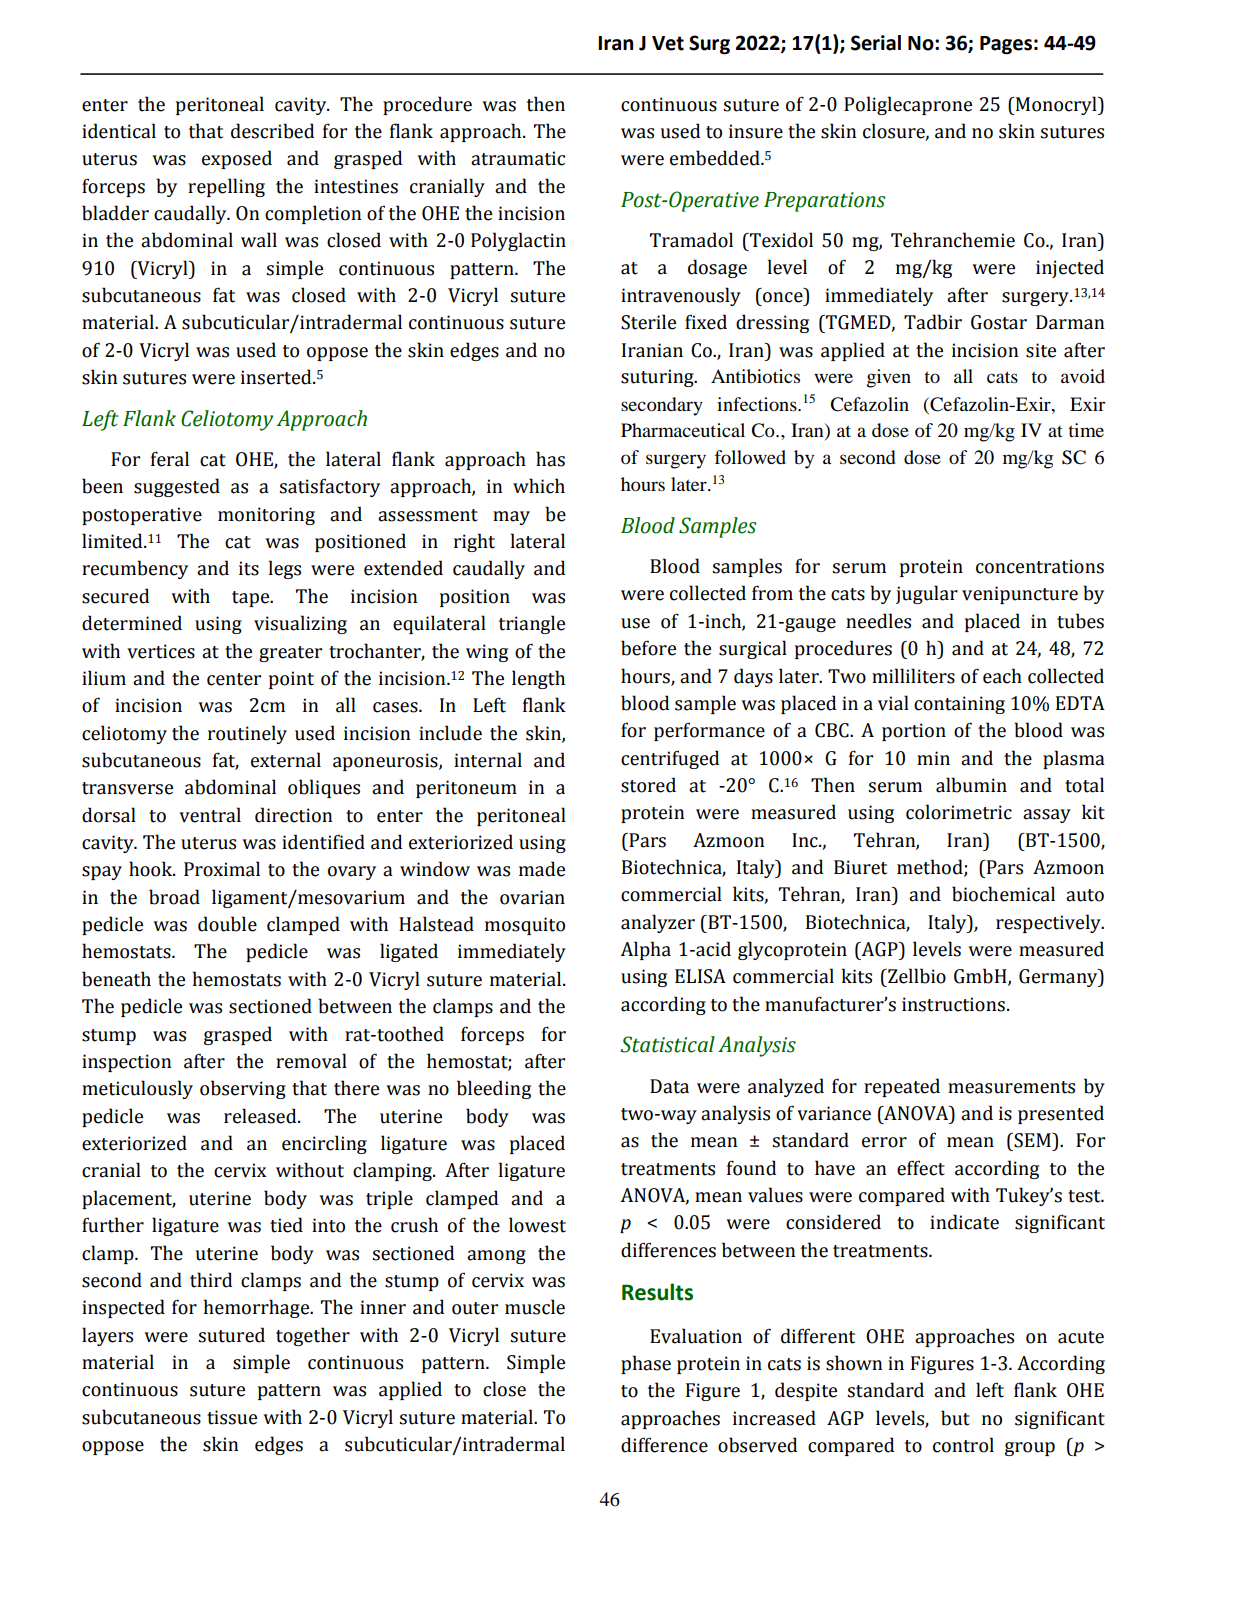 This image has height=1607, width=1242. I want to click on described, so click(272, 131).
